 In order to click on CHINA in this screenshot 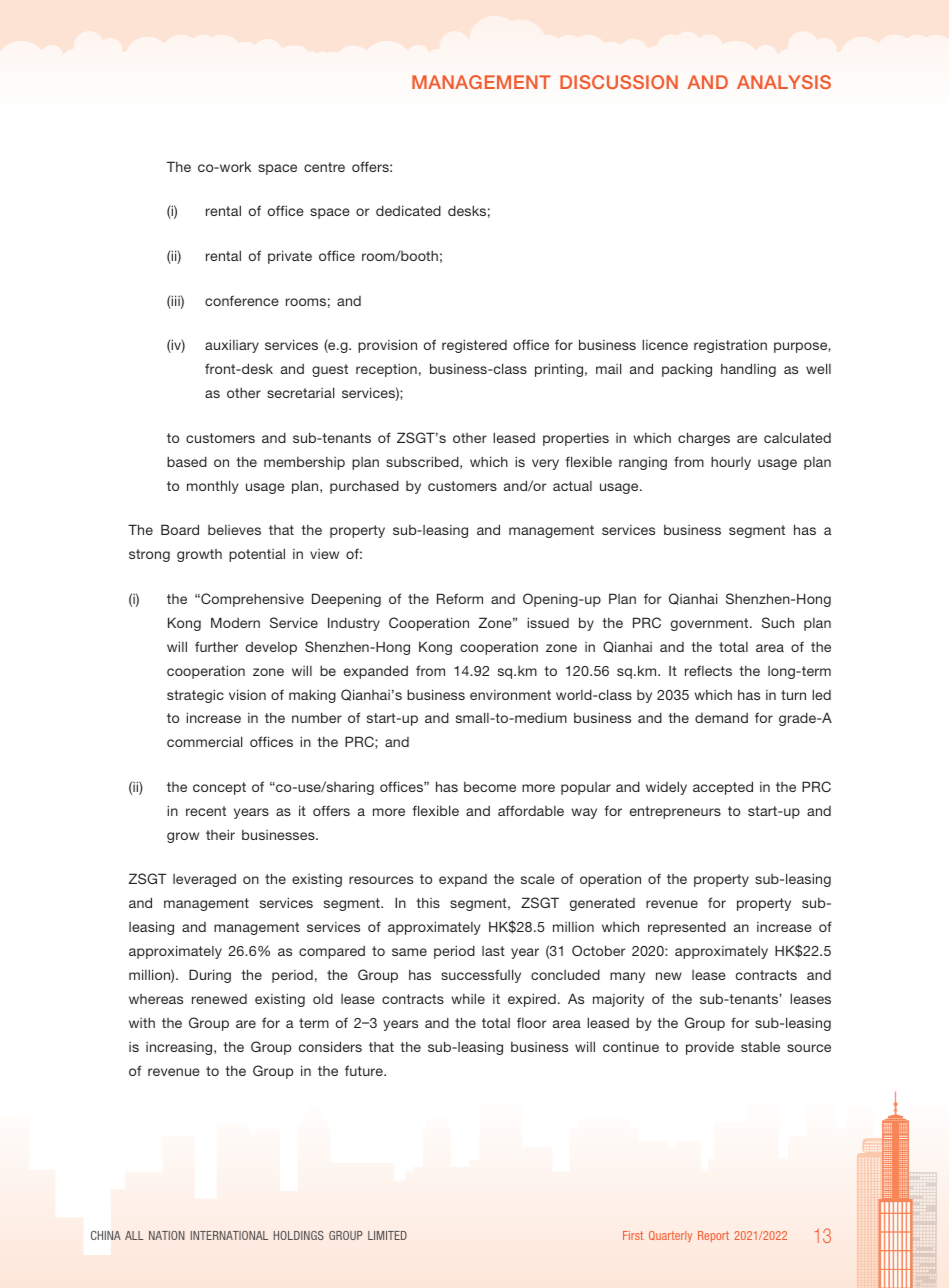, I will do `click(106, 1235)`.
